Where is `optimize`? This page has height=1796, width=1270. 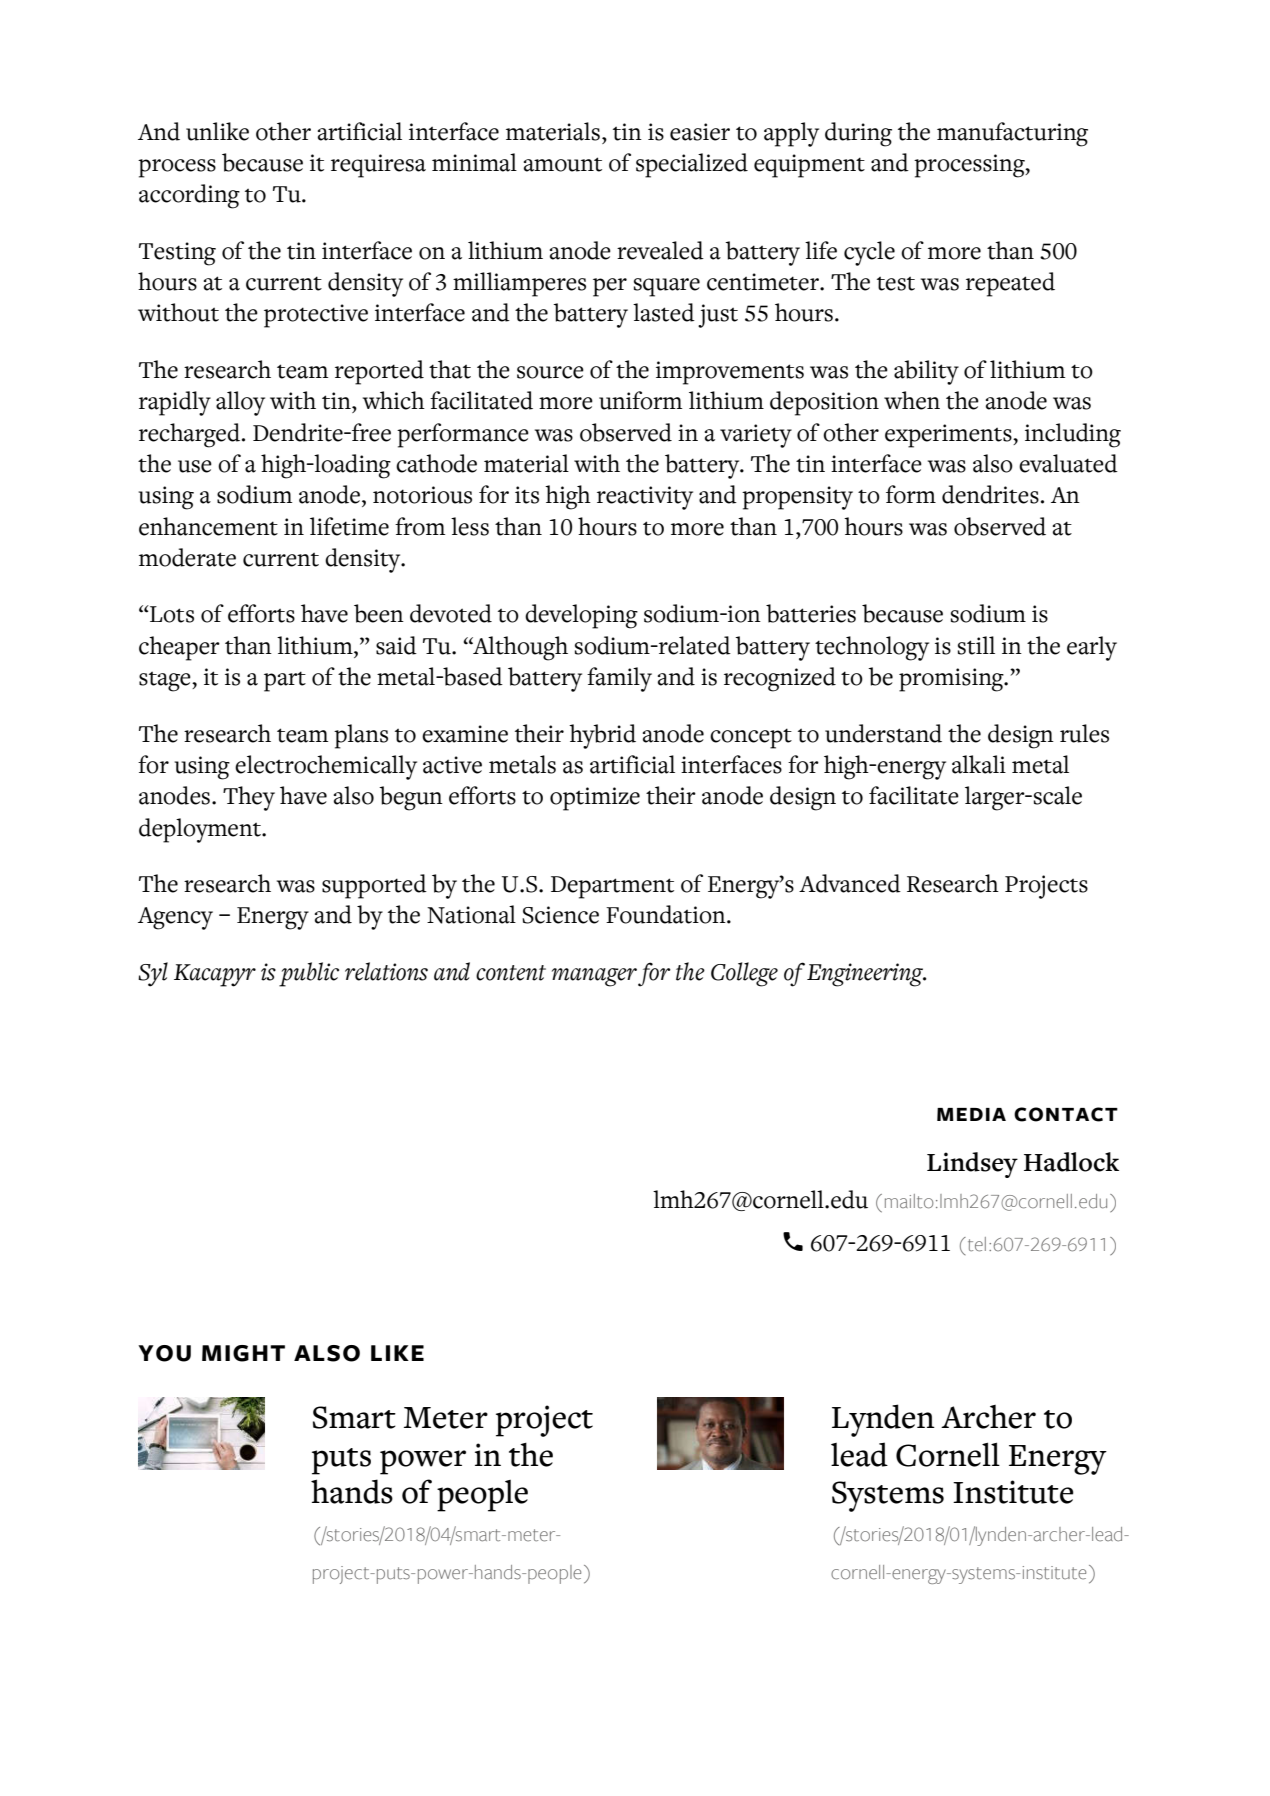 optimize is located at coordinates (595, 799).
